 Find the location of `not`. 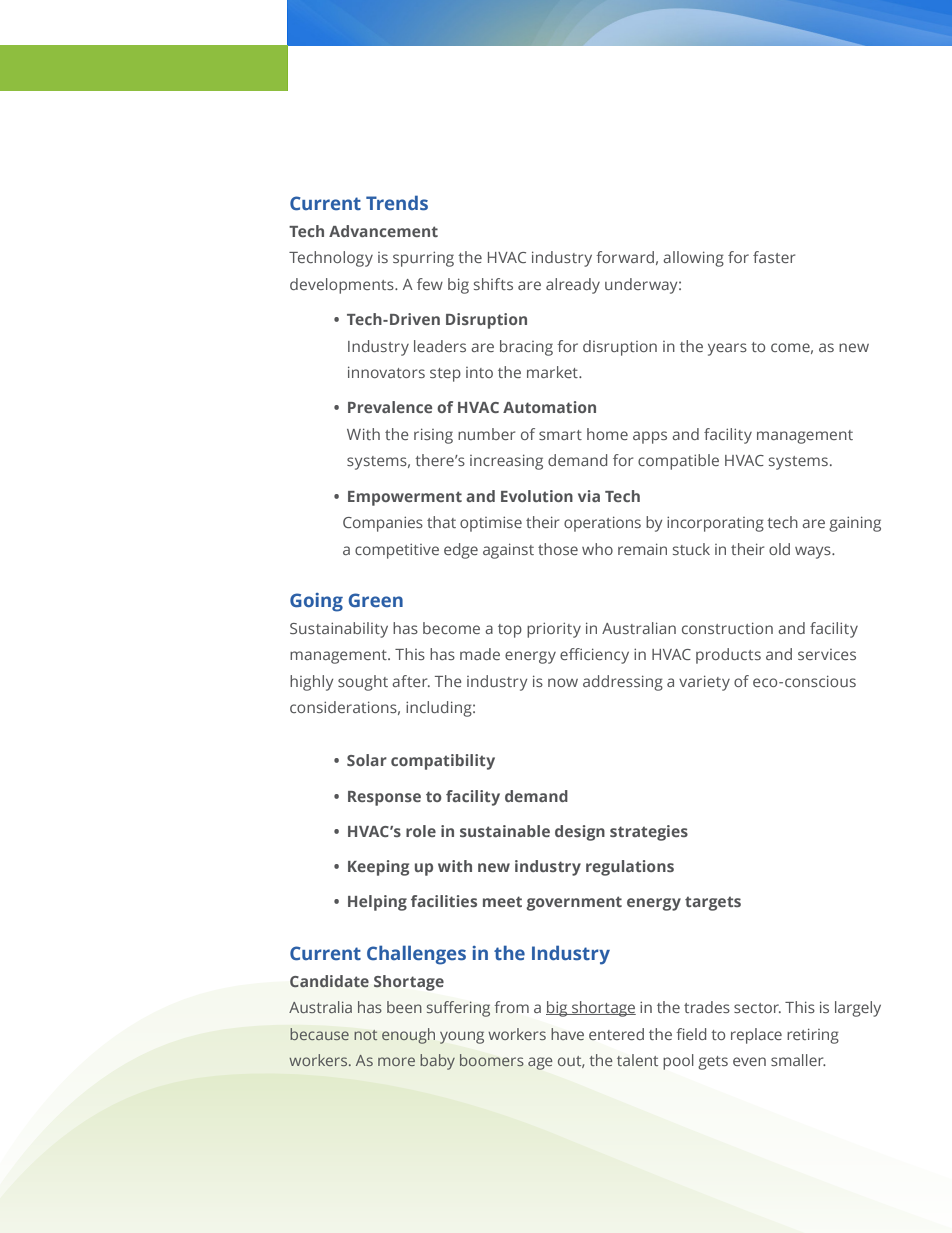

not is located at coordinates (365, 1035).
